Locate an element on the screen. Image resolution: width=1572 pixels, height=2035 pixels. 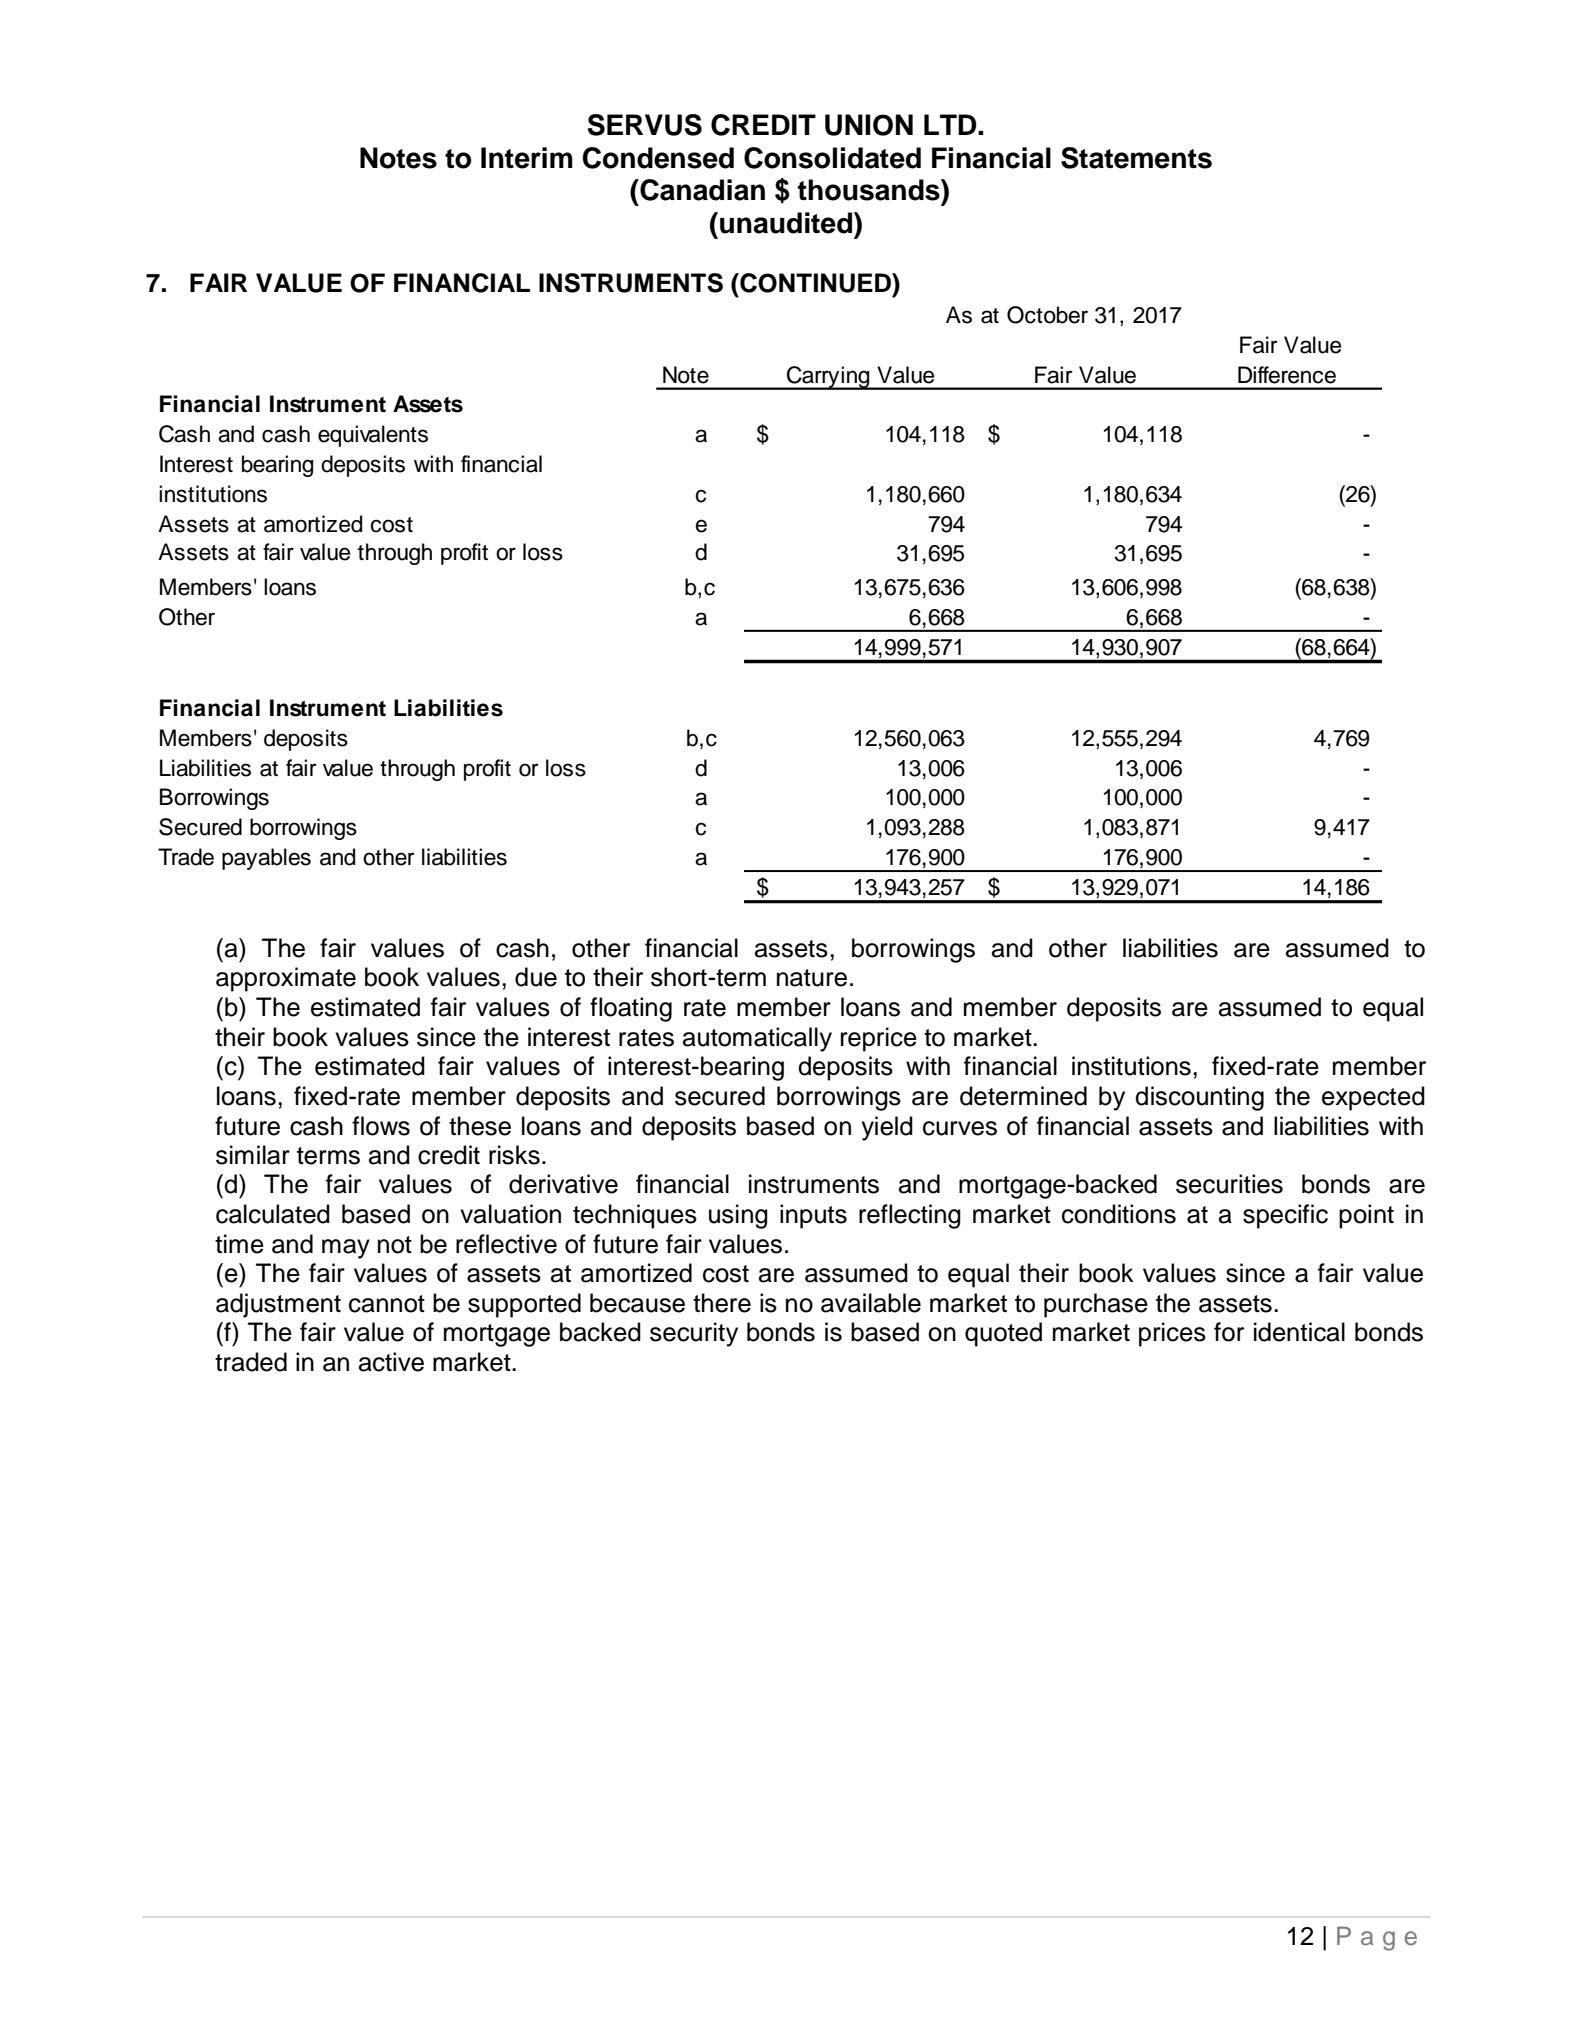
available is located at coordinates (871, 1303).
